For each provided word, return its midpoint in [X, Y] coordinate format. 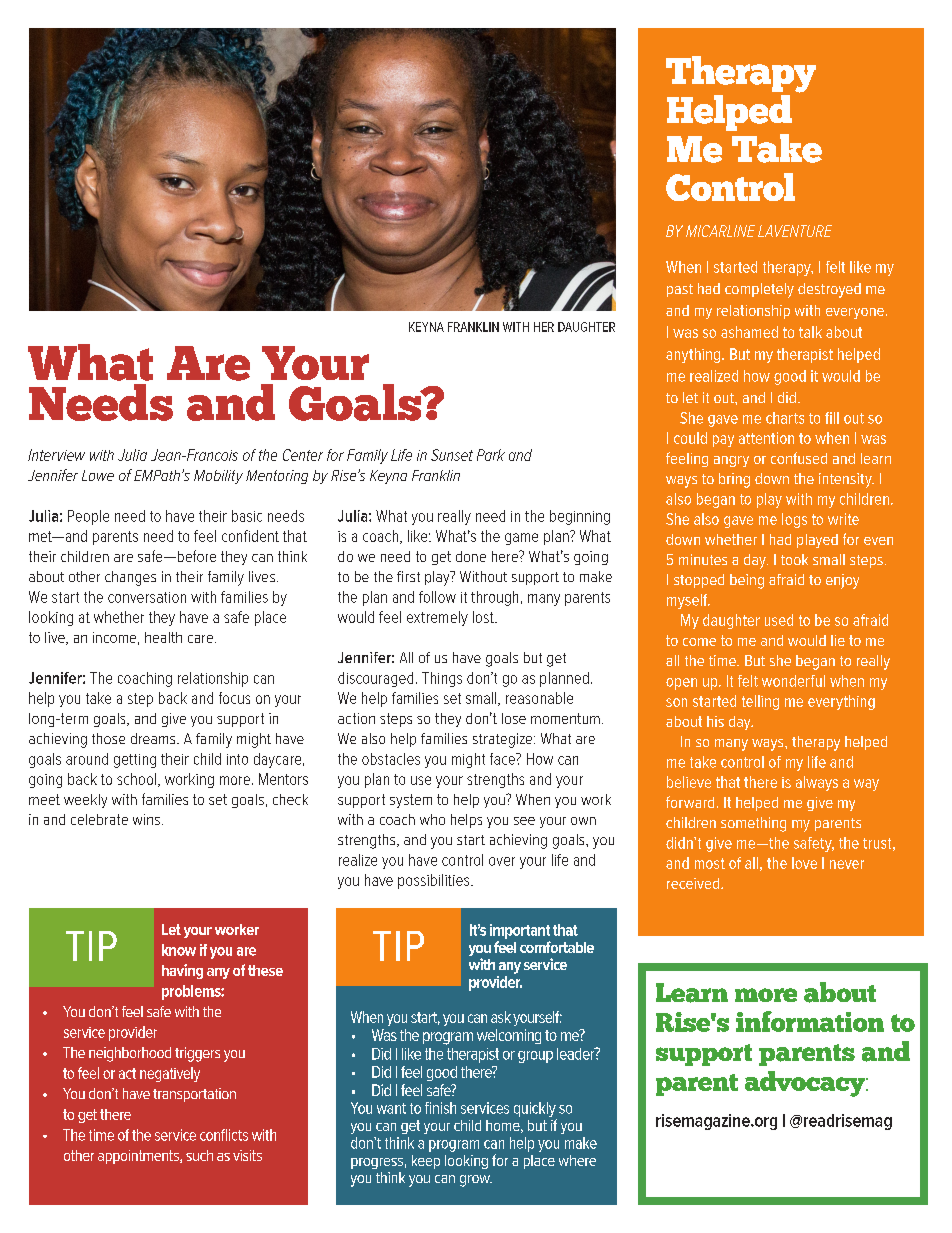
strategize [504, 740]
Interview [56, 455]
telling [760, 702]
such [199, 1155]
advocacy [806, 1084]
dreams [154, 738]
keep [426, 1162]
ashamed [749, 332]
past [680, 290]
